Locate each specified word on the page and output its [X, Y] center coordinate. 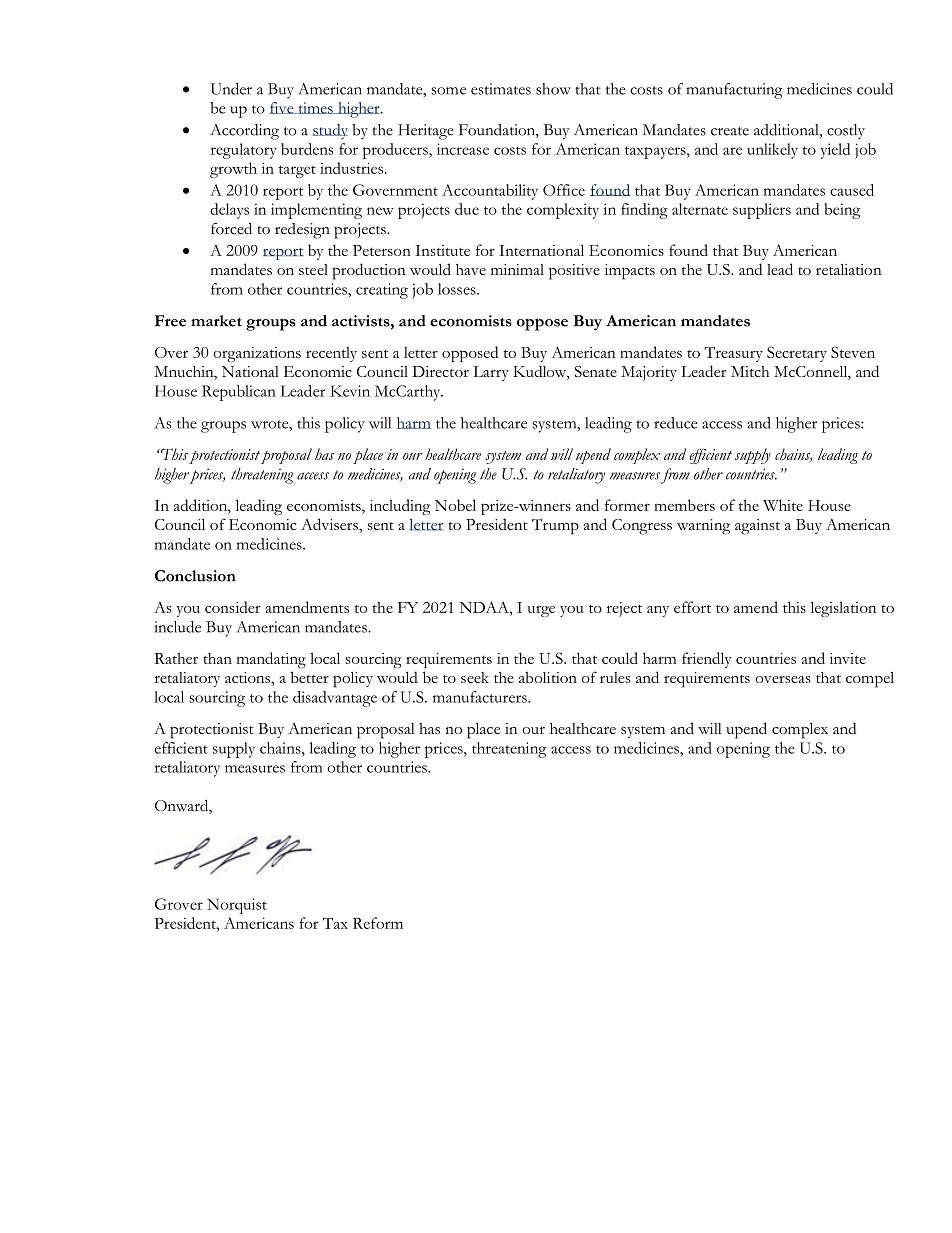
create [730, 131]
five [282, 108]
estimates [501, 89]
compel [870, 680]
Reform [378, 923]
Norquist [237, 906]
